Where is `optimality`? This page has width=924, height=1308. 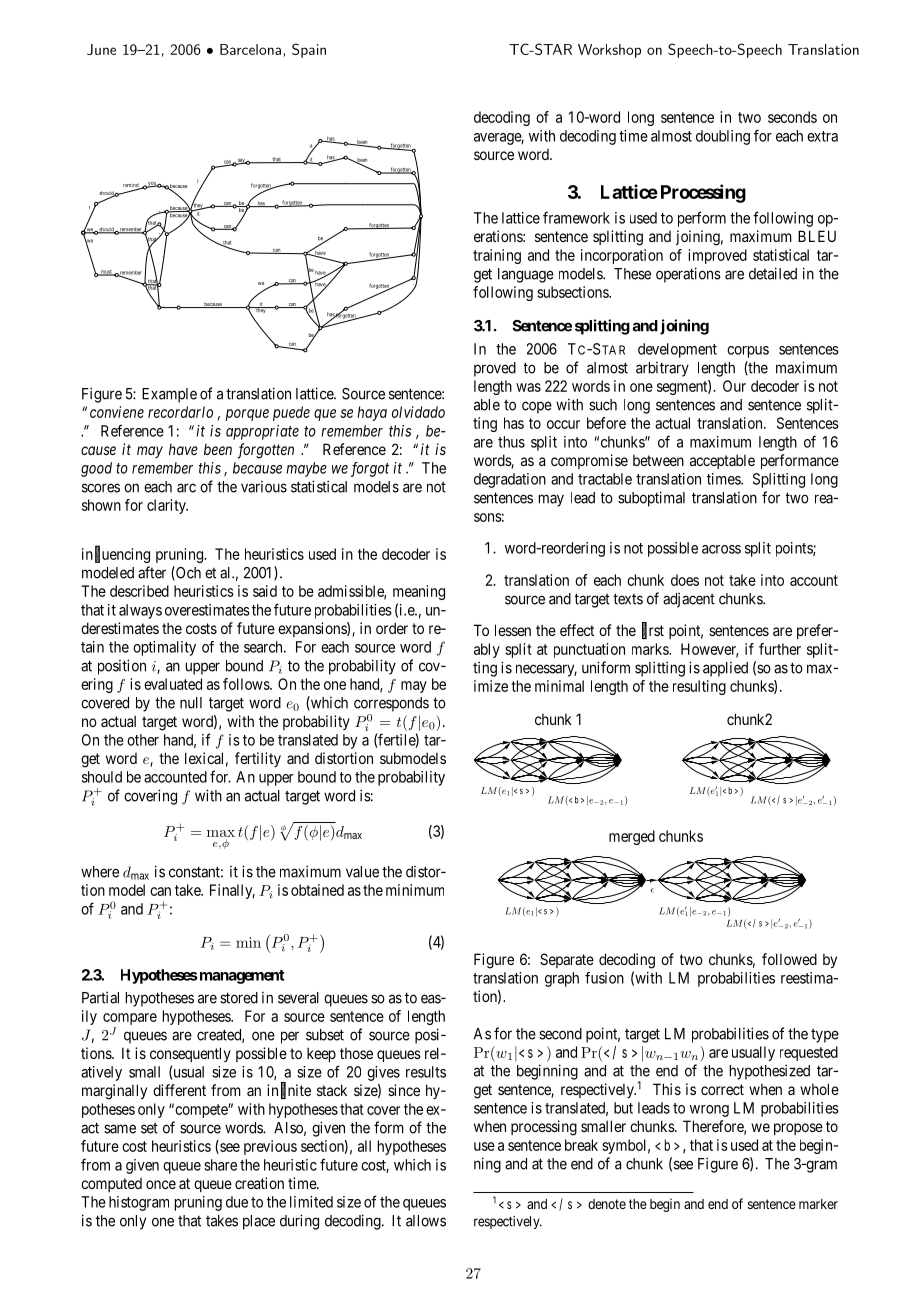 optimality is located at coordinates (164, 648).
